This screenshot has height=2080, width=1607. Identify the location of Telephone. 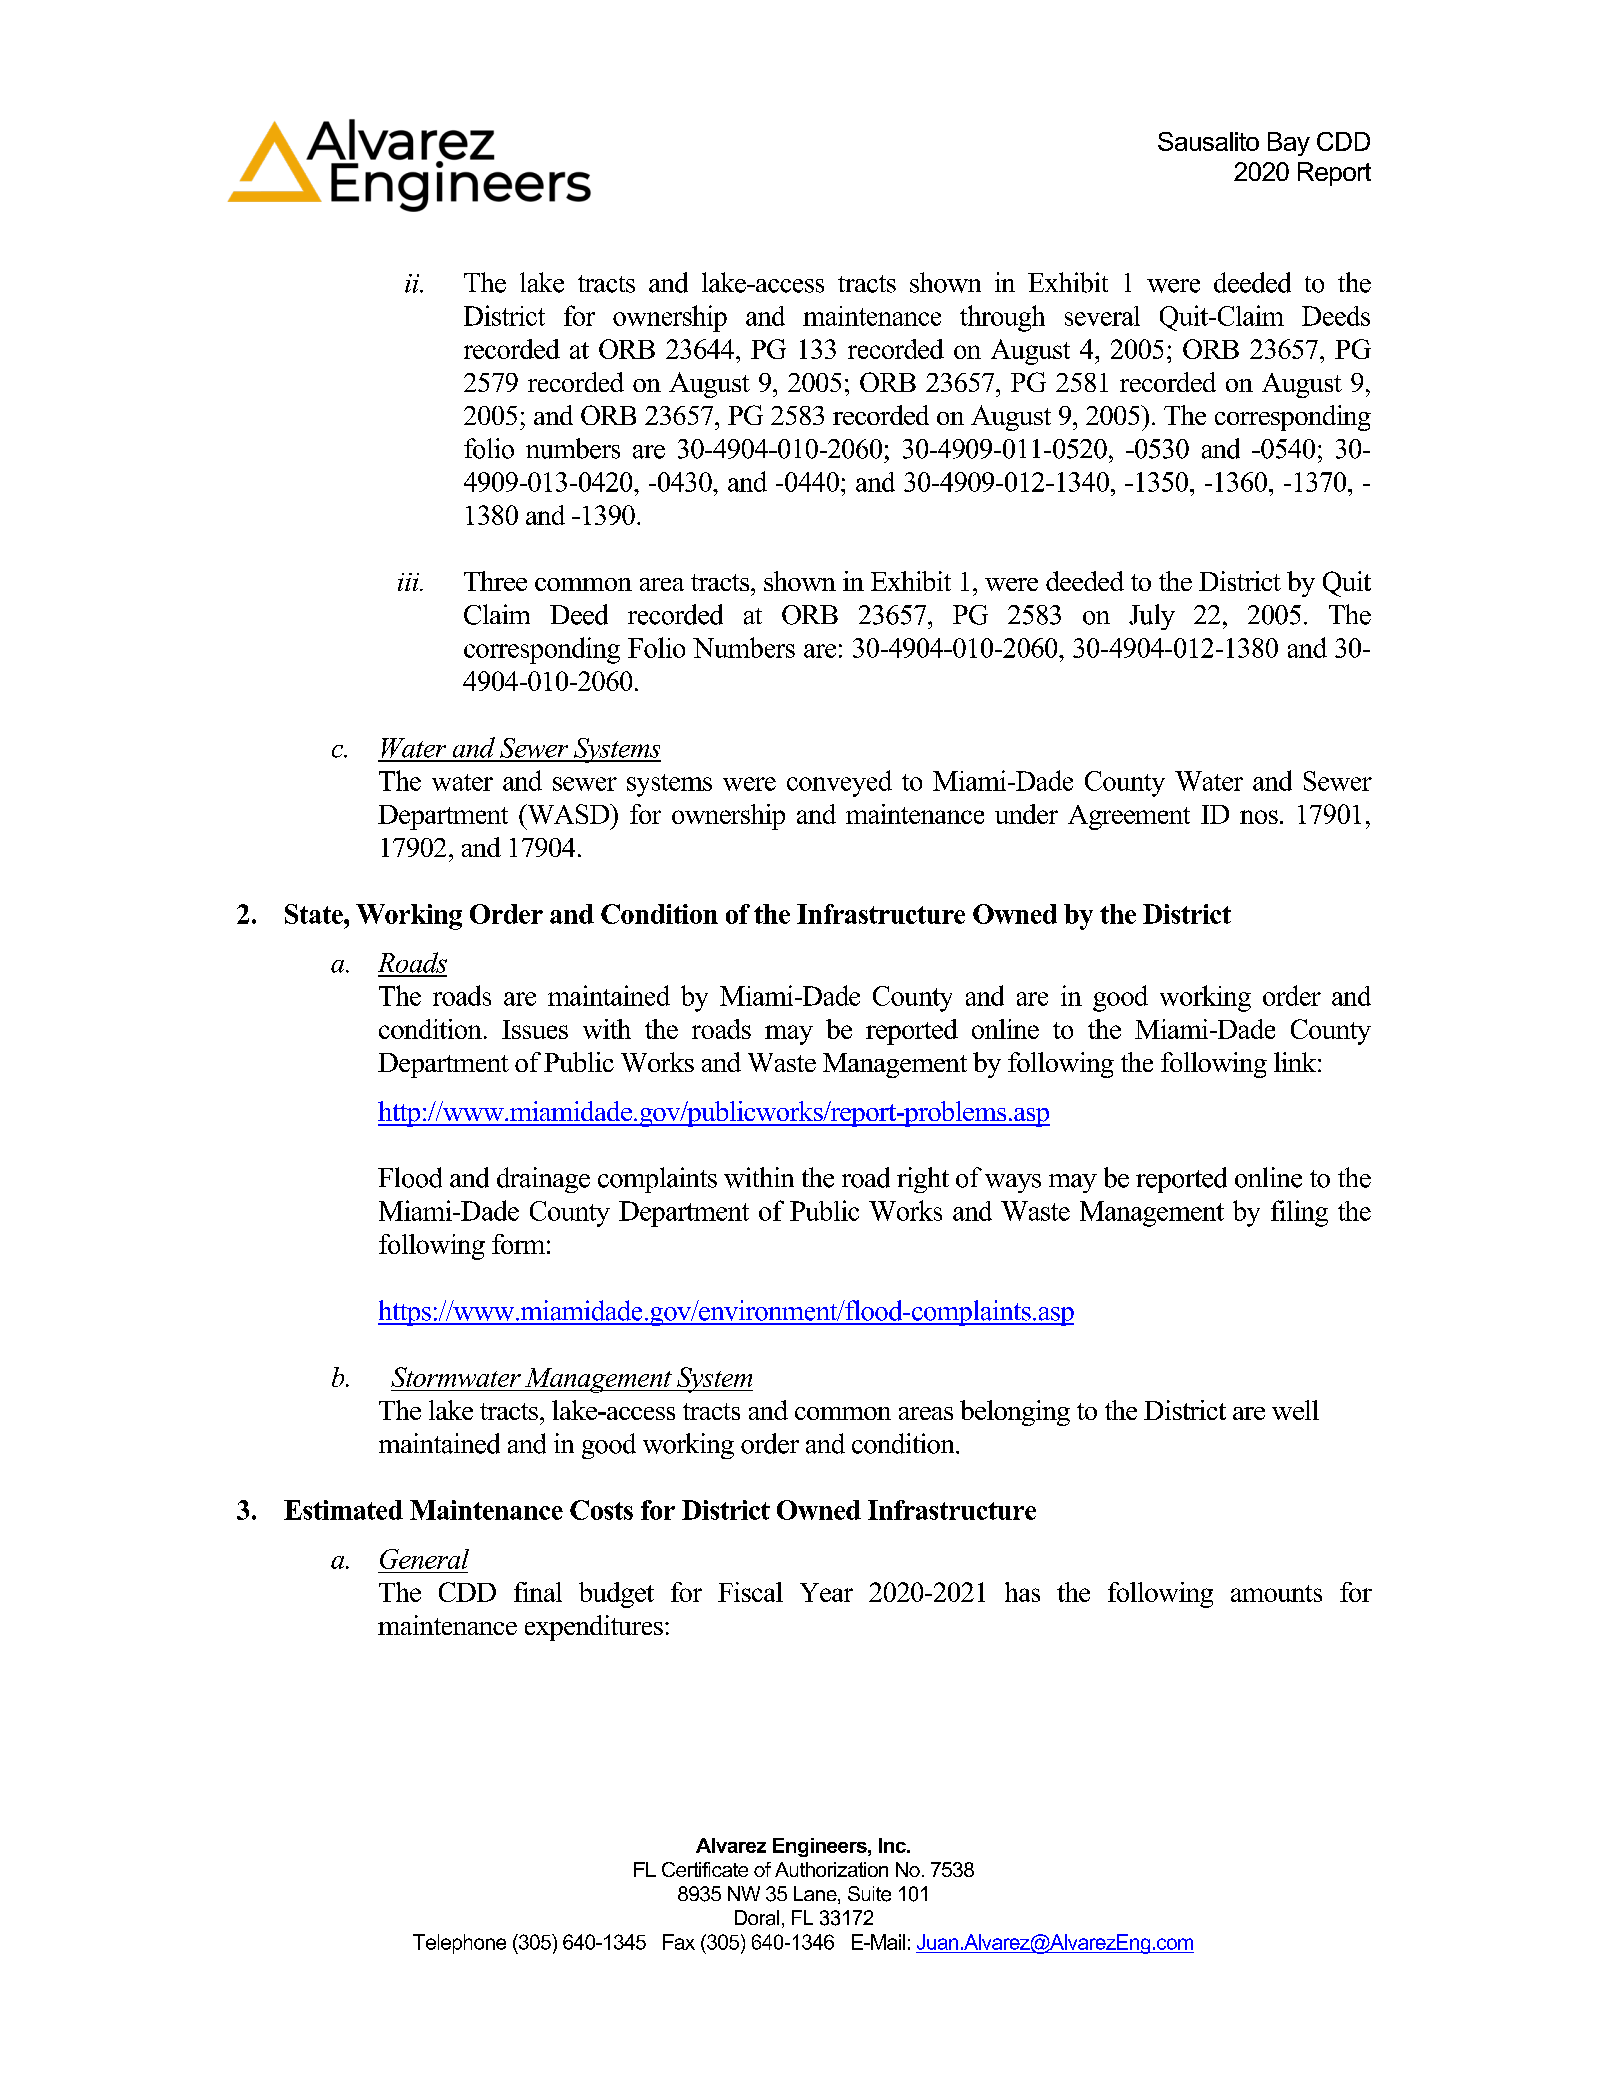
(459, 1944).
